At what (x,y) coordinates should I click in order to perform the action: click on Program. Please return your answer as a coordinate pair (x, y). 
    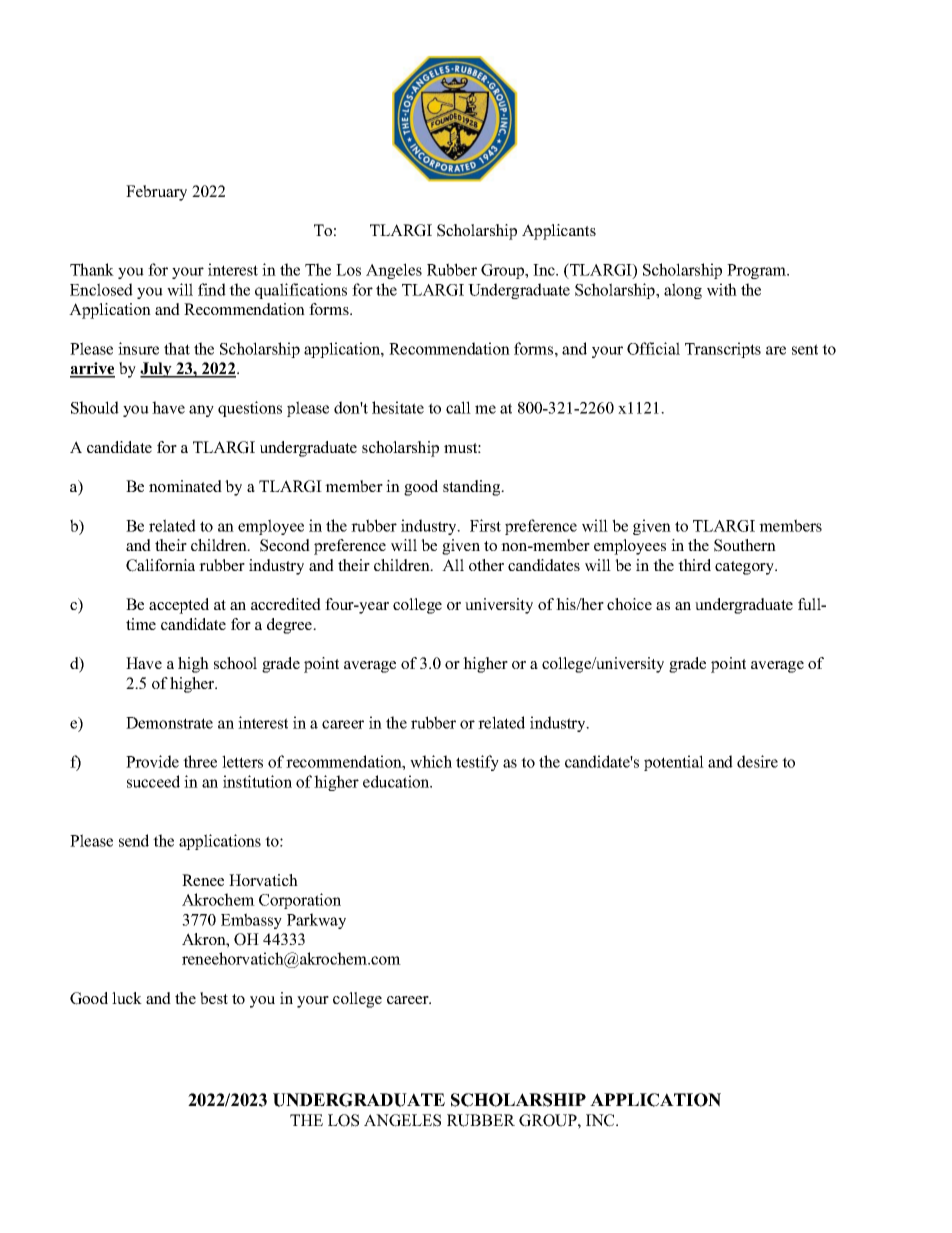
    Looking at the image, I should click on (758, 271).
